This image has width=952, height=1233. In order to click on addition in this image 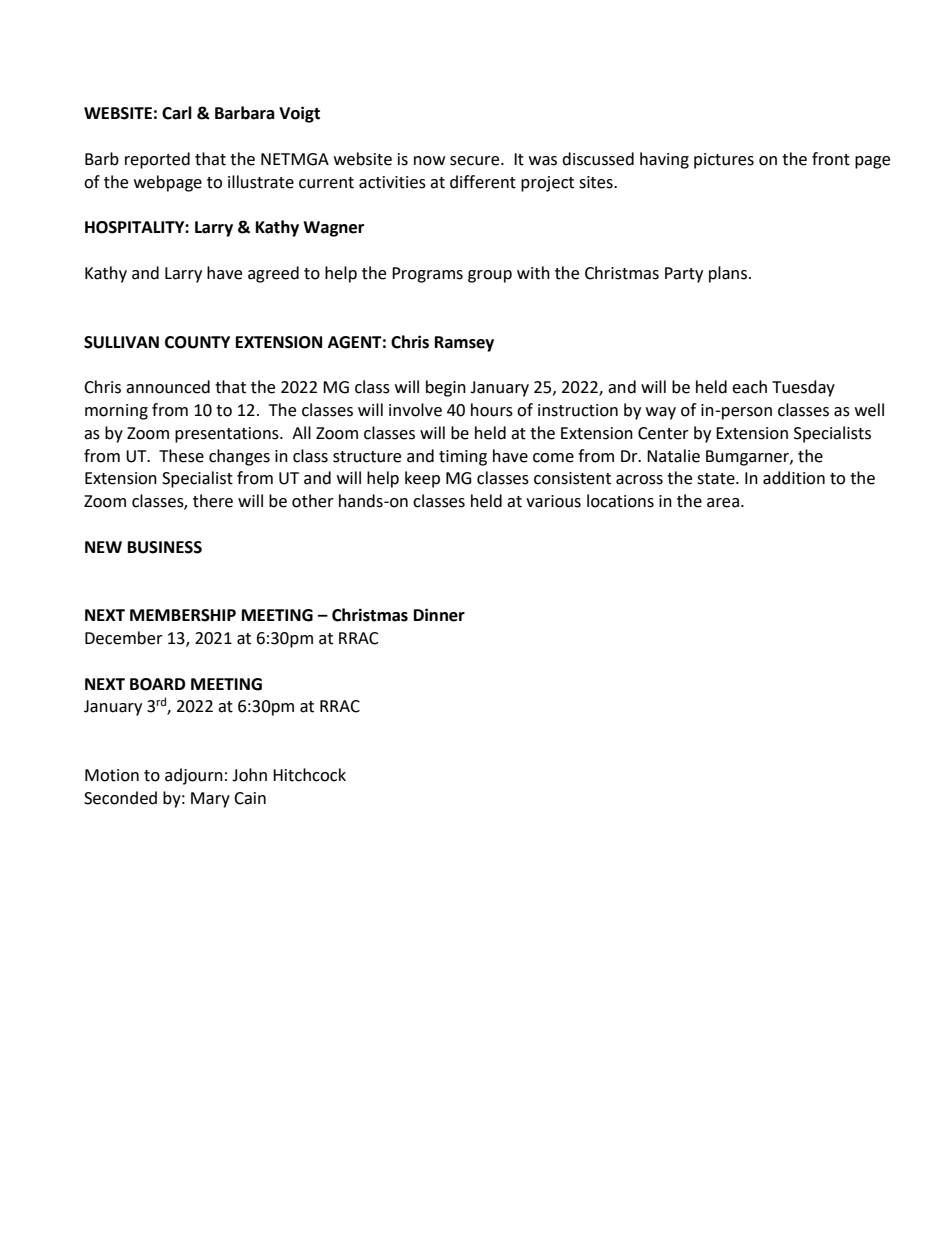, I will do `click(794, 478)`.
